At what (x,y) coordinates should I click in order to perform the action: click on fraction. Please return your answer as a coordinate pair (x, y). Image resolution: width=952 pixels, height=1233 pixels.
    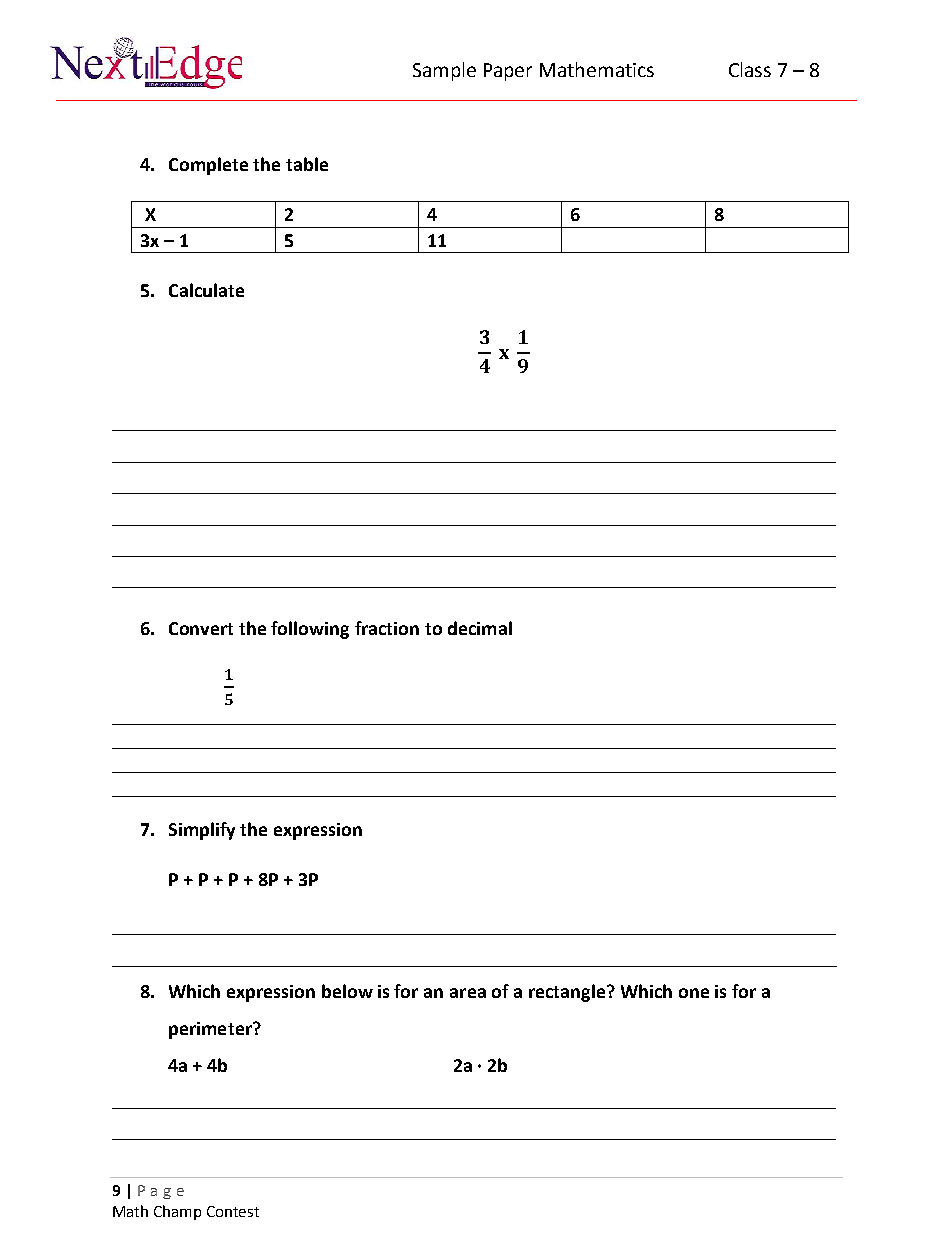
    Looking at the image, I should click on (387, 628).
